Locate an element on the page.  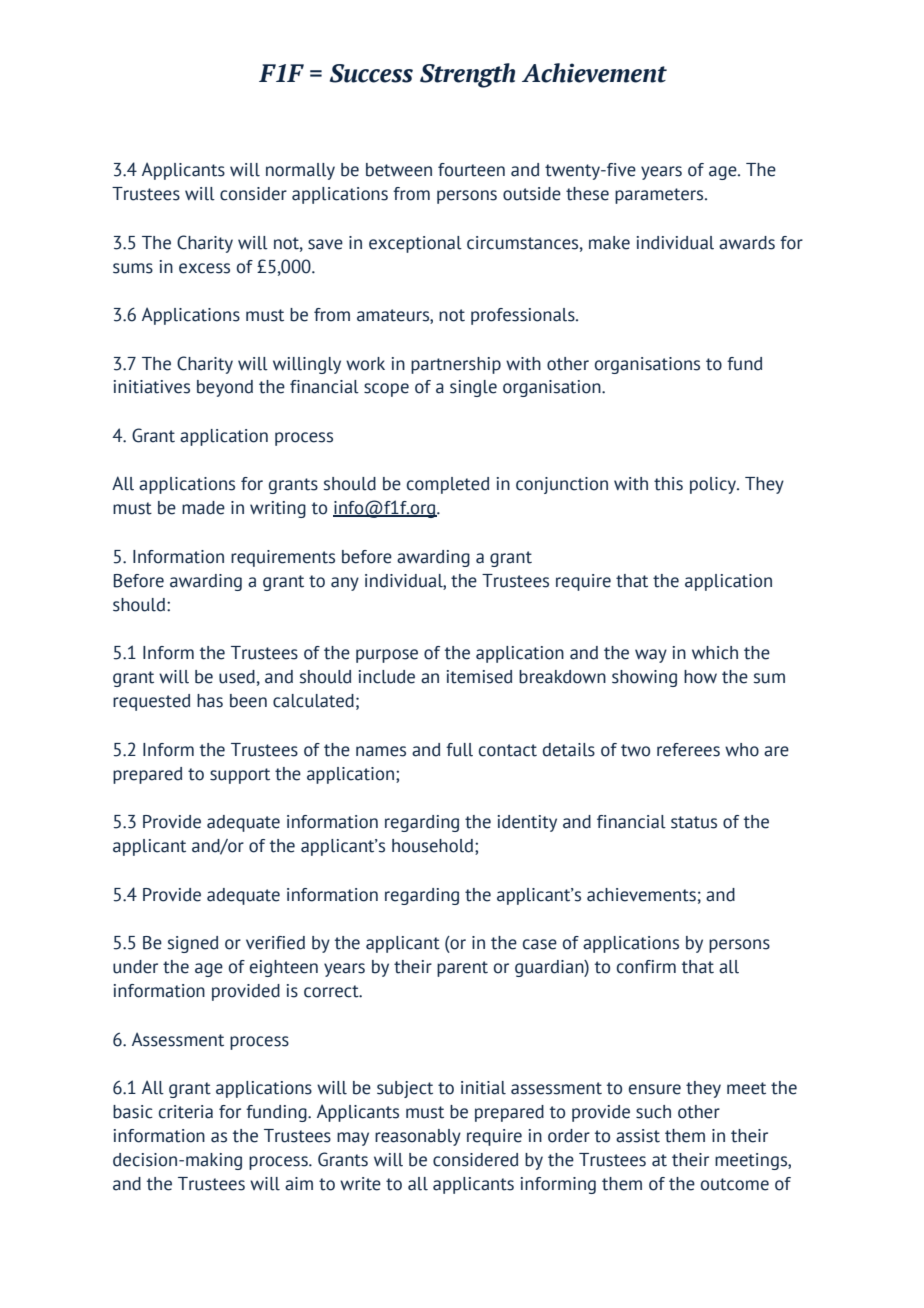
assist is located at coordinates (638, 1136).
